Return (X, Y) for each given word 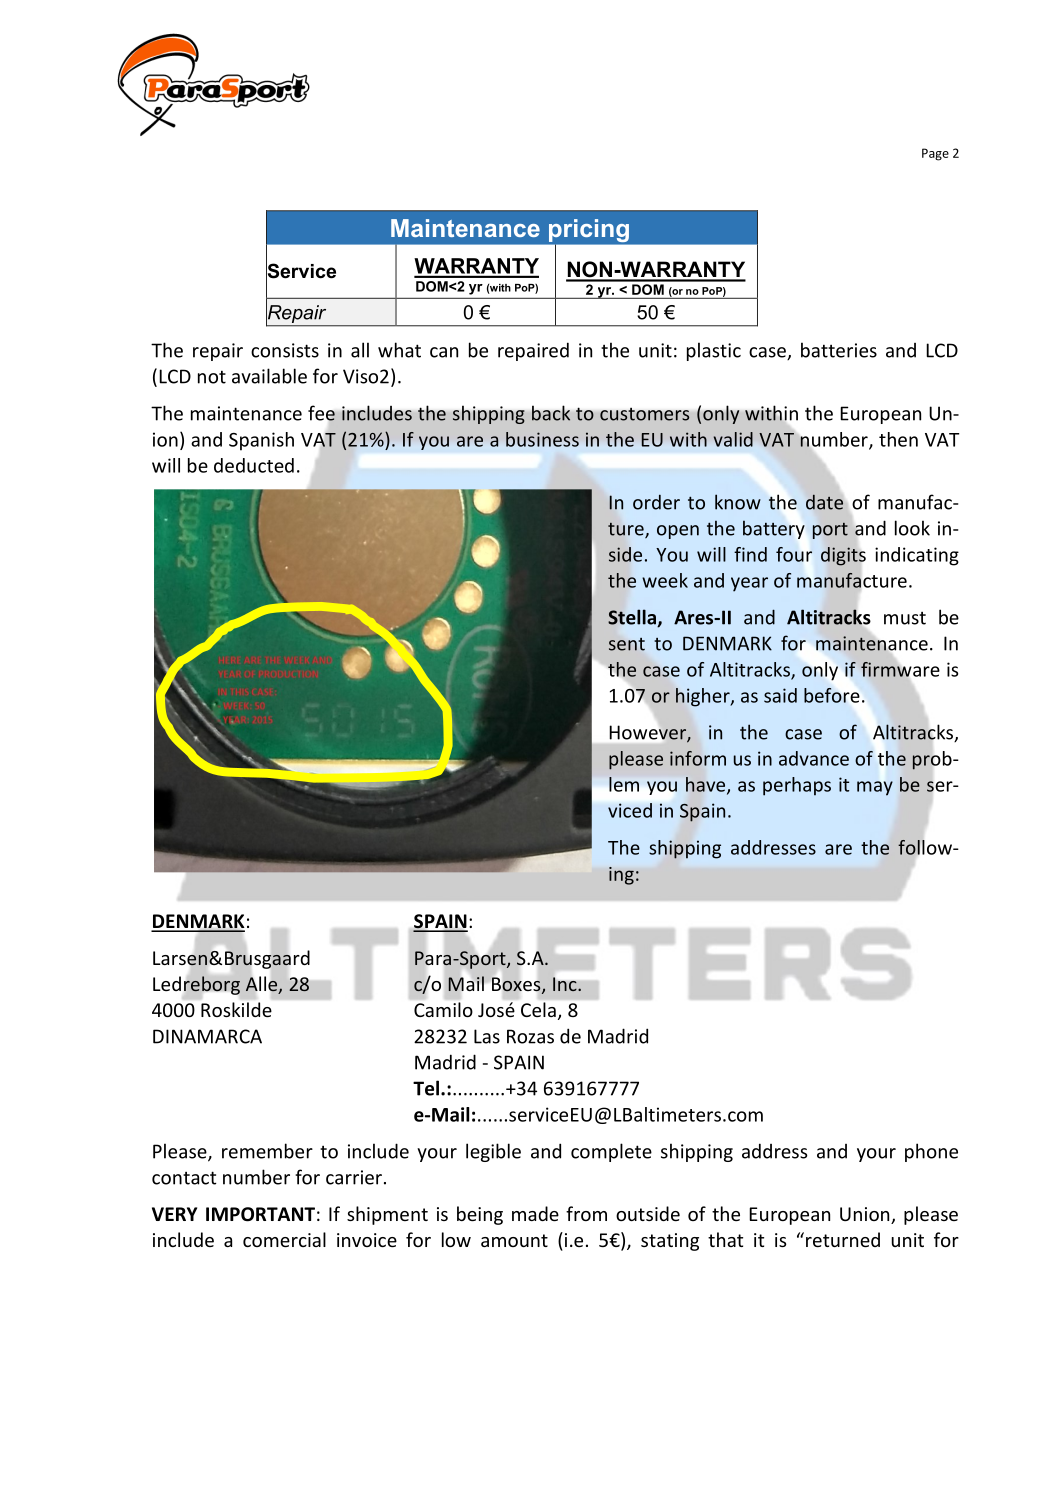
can (444, 352)
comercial (284, 1239)
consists (285, 350)
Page (935, 154)
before (832, 695)
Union (866, 1215)
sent (627, 644)
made (535, 1213)
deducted (254, 465)
